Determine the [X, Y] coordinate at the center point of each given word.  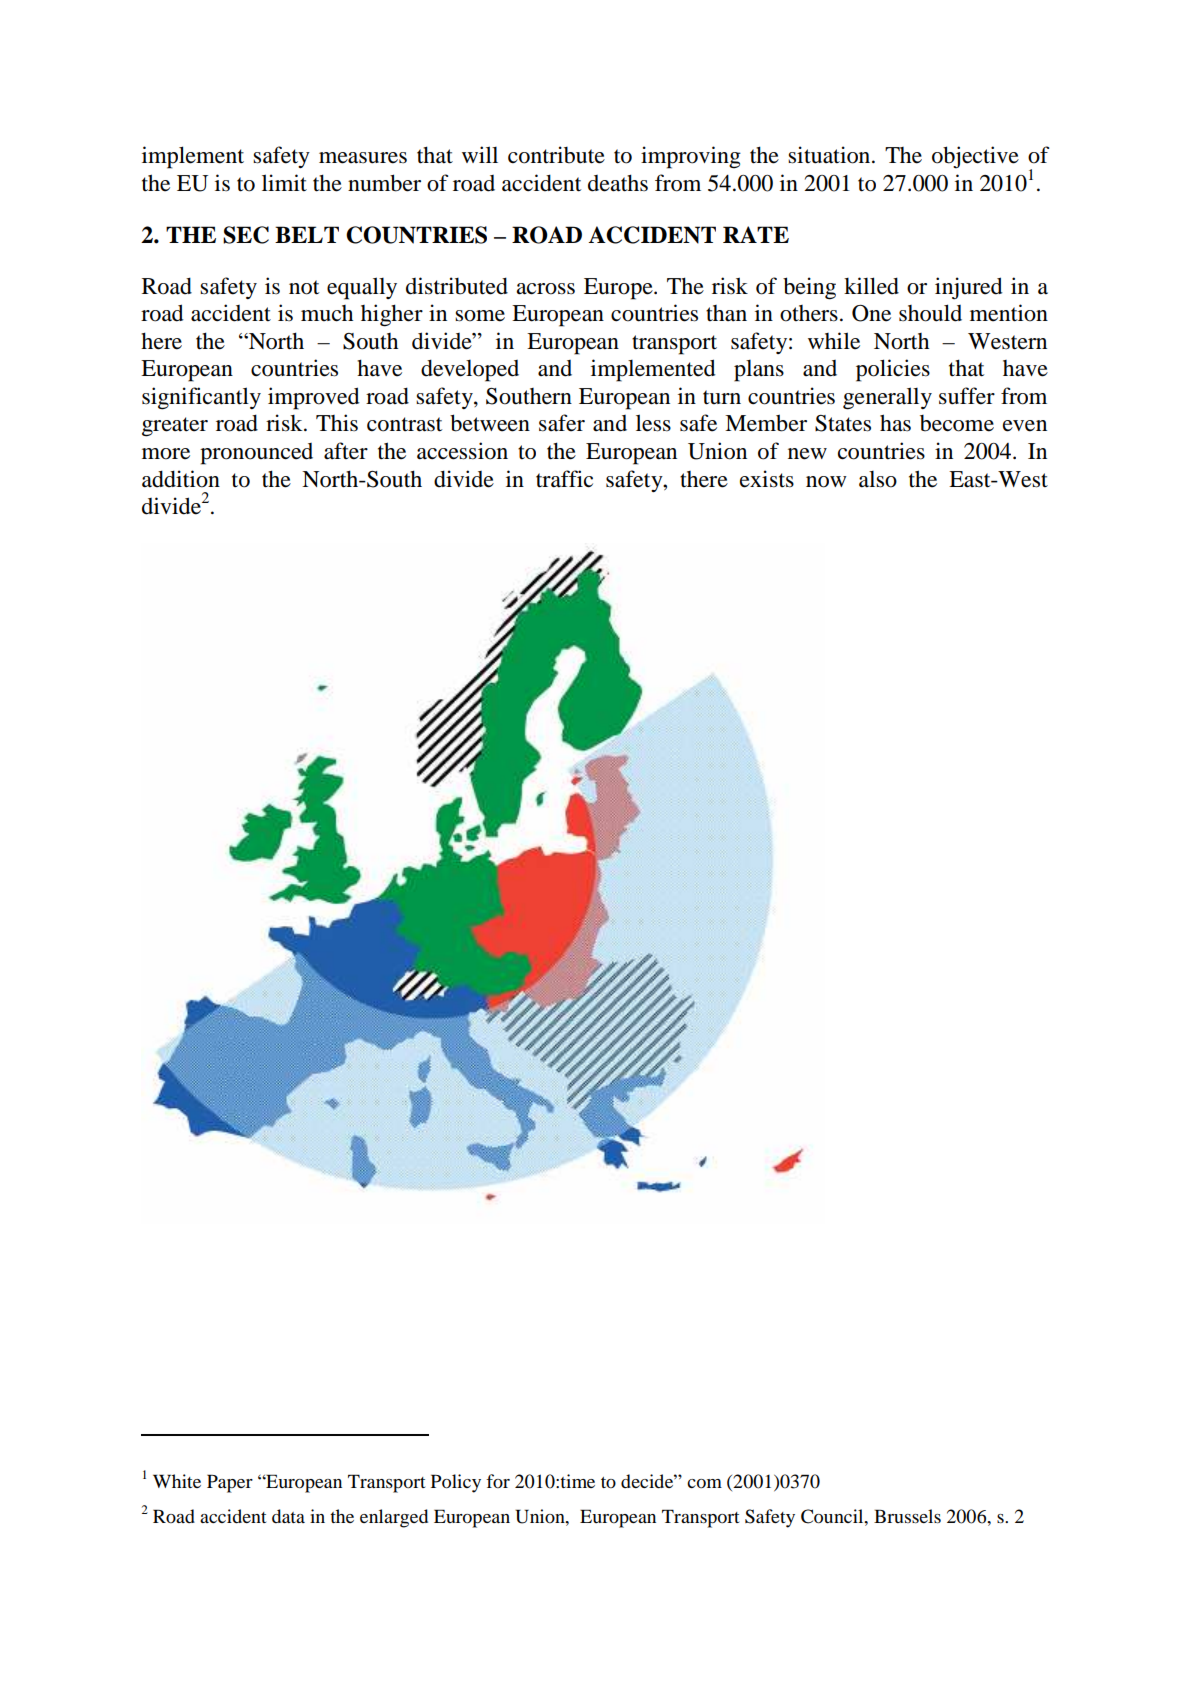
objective [975, 157]
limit [284, 182]
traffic [564, 479]
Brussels [907, 1516]
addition [181, 479]
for [498, 1481]
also [878, 479]
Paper [230, 1483]
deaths [618, 183]
